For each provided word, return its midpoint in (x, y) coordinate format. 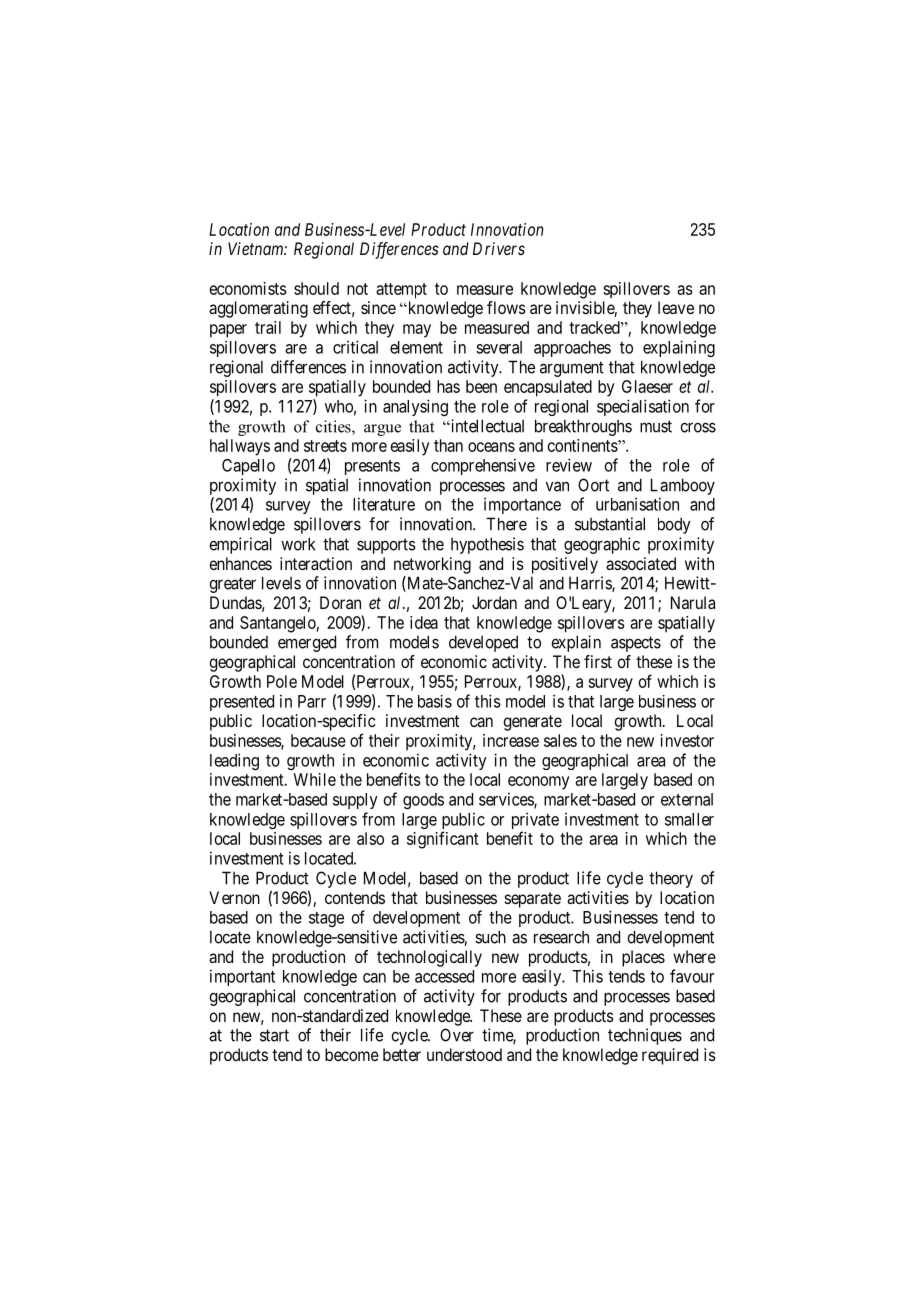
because (318, 740)
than (448, 445)
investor (687, 740)
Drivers (499, 248)
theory (671, 879)
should (316, 288)
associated (641, 563)
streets (325, 446)
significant (443, 840)
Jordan (494, 602)
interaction (316, 563)
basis (435, 701)
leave (676, 307)
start (274, 1035)
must (656, 426)
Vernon (234, 897)
